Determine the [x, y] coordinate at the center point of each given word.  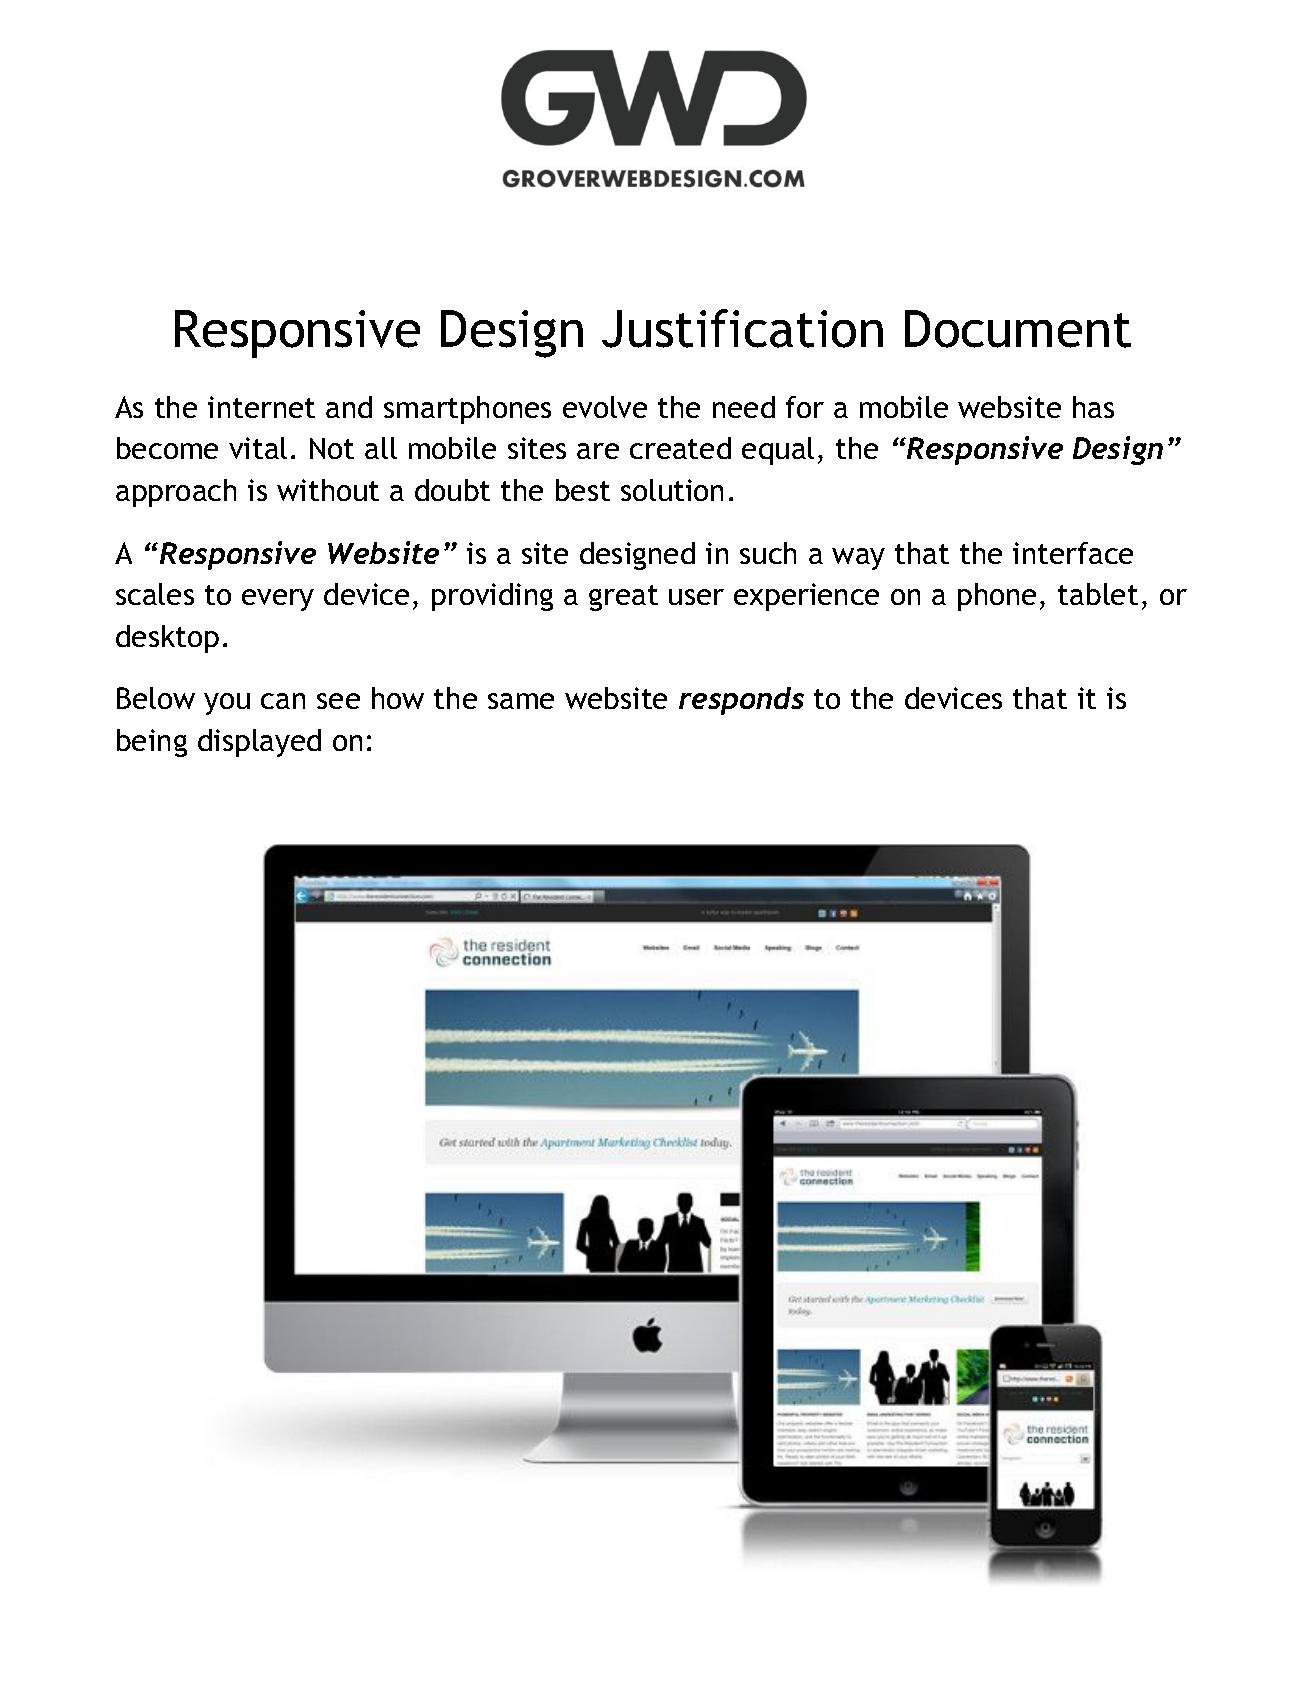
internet [261, 407]
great [623, 598]
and [349, 407]
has [1093, 407]
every [278, 600]
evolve [605, 407]
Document [1018, 329]
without [328, 490]
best [583, 490]
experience [806, 597]
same [521, 701]
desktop [167, 639]
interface [1073, 553]
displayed [259, 743]
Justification [742, 328]
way [858, 559]
